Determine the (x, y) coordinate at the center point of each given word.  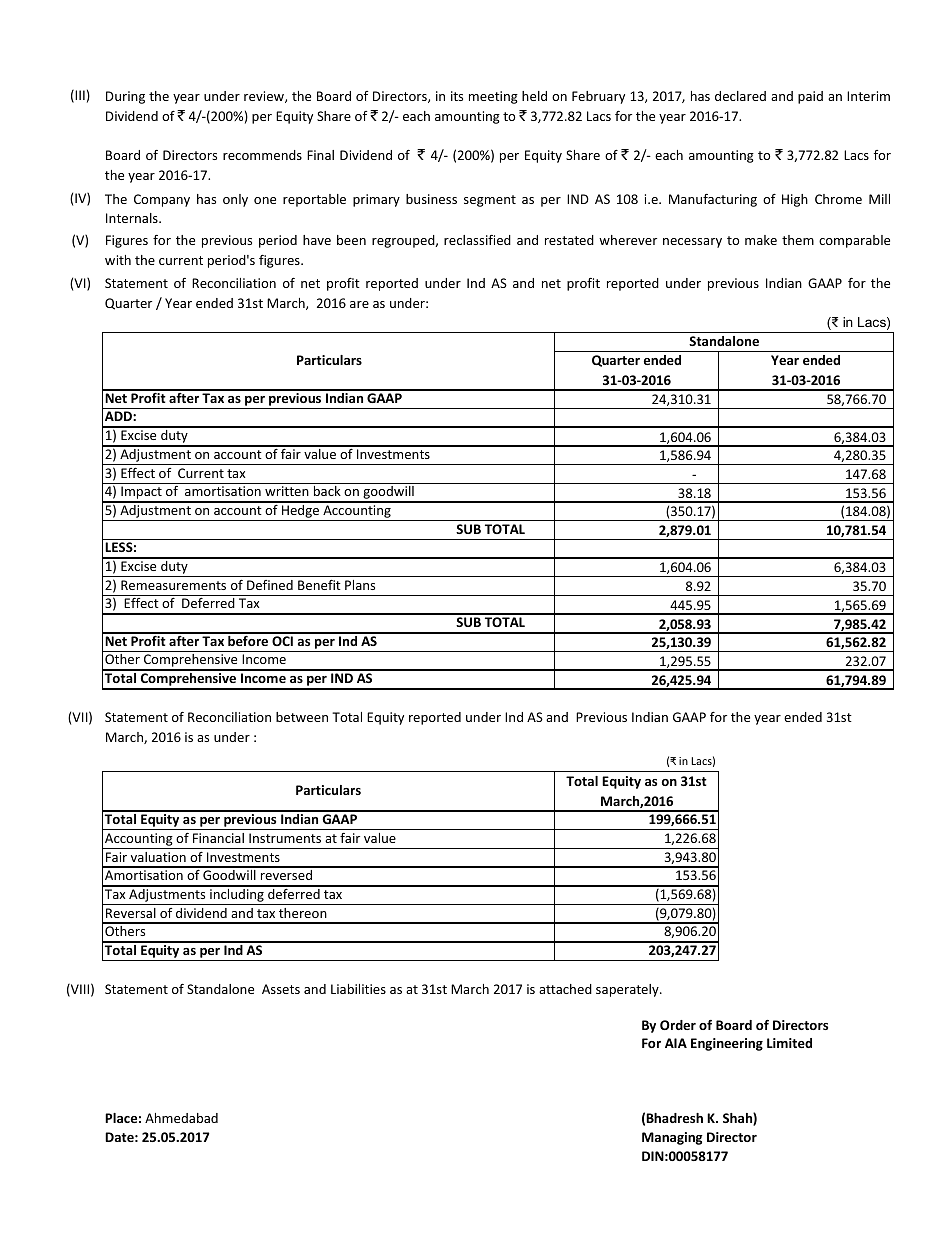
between (302, 717)
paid (810, 97)
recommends (262, 155)
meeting (493, 97)
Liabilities (358, 989)
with (118, 260)
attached (565, 989)
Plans (360, 585)
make (761, 240)
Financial (218, 838)
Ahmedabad (181, 1118)
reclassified (477, 240)
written (287, 491)
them (798, 240)
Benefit (319, 585)
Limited (789, 1043)
